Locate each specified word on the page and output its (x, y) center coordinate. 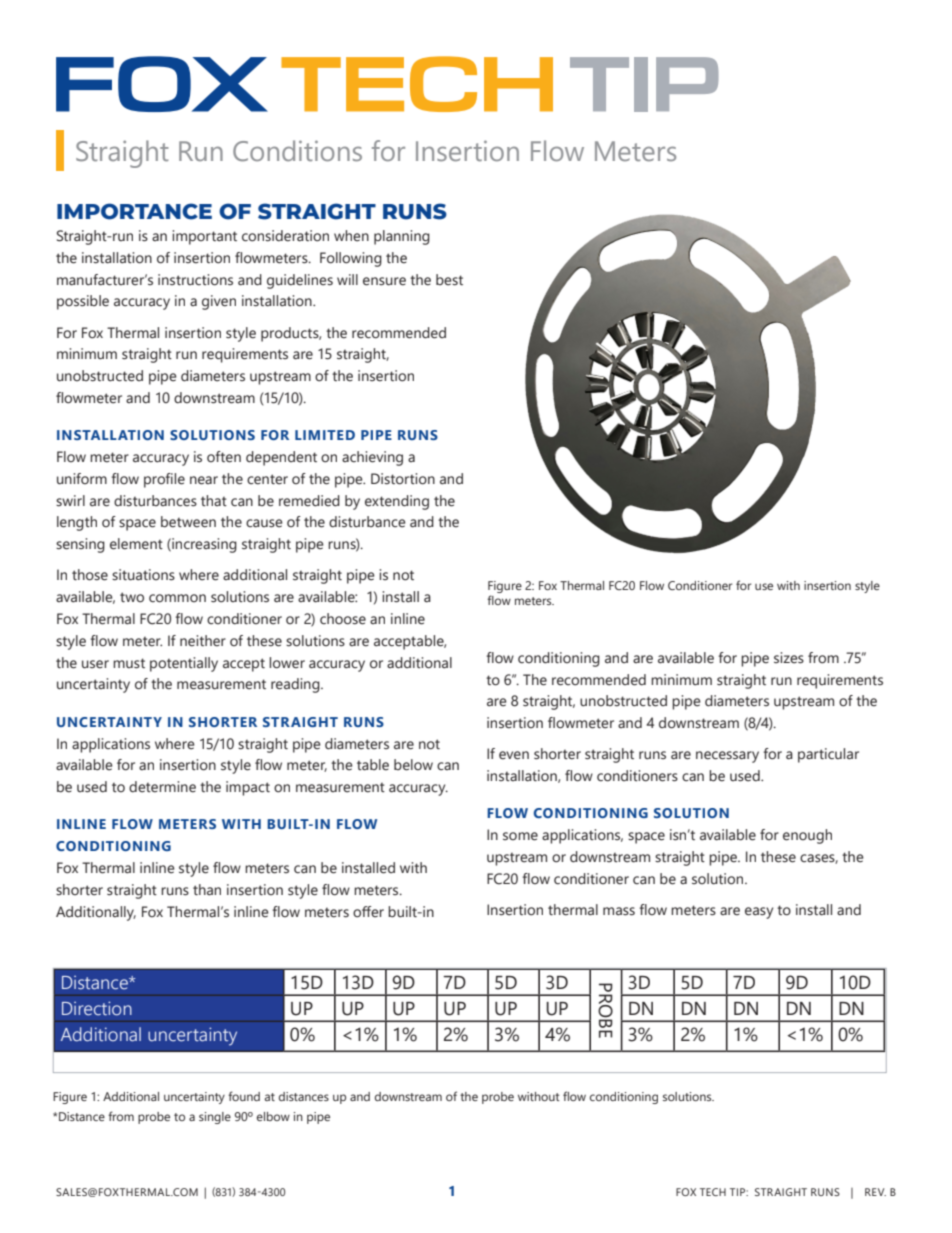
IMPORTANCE (134, 211)
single (215, 1118)
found (244, 1096)
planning (402, 237)
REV (875, 1192)
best (449, 280)
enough (807, 836)
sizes (789, 658)
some (520, 836)
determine (162, 787)
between (188, 522)
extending (397, 502)
